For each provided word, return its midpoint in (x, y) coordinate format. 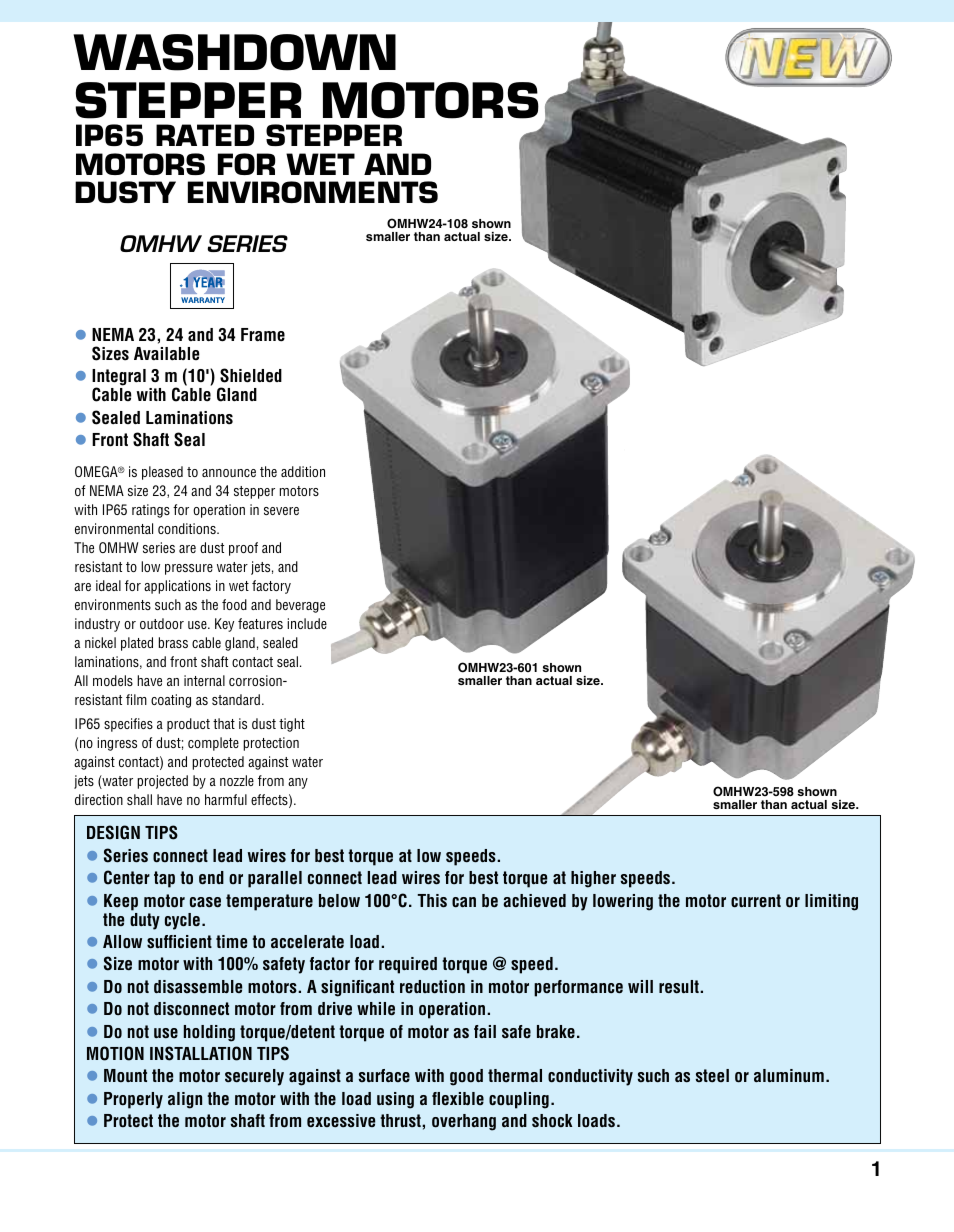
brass (173, 642)
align (185, 1100)
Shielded (251, 375)
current (756, 901)
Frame (263, 335)
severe (281, 511)
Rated (205, 135)
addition (303, 471)
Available (167, 354)
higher (593, 879)
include (307, 623)
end (211, 877)
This (432, 901)
